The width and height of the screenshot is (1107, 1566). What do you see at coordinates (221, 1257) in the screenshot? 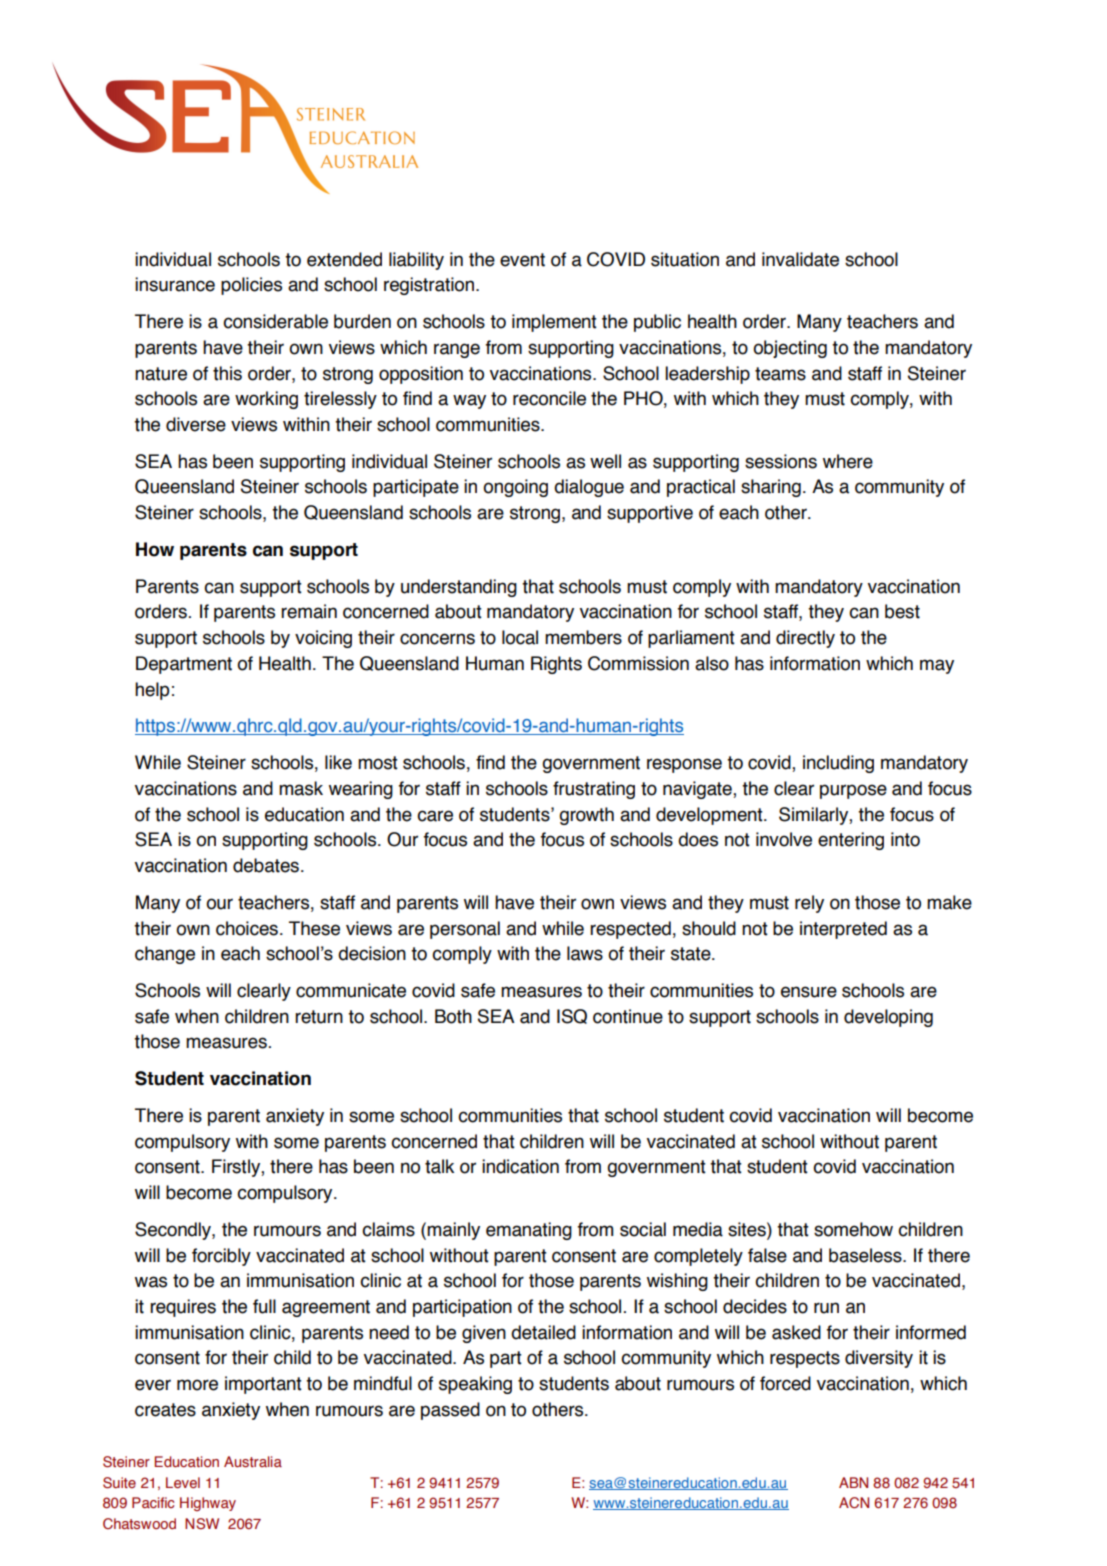
I see `forcibly` at bounding box center [221, 1257].
